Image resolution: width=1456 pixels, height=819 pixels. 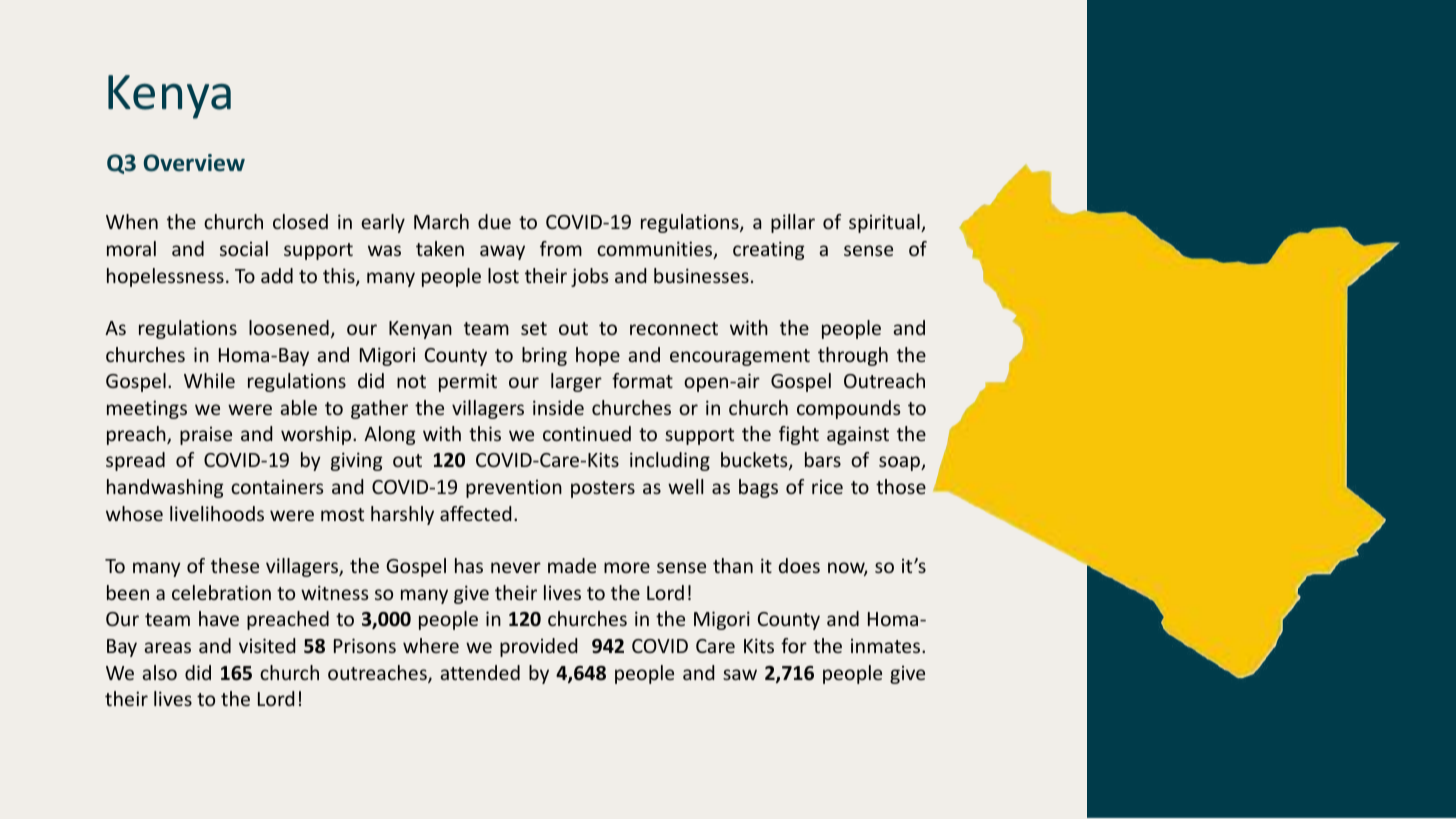 I want to click on provided, so click(x=539, y=647).
